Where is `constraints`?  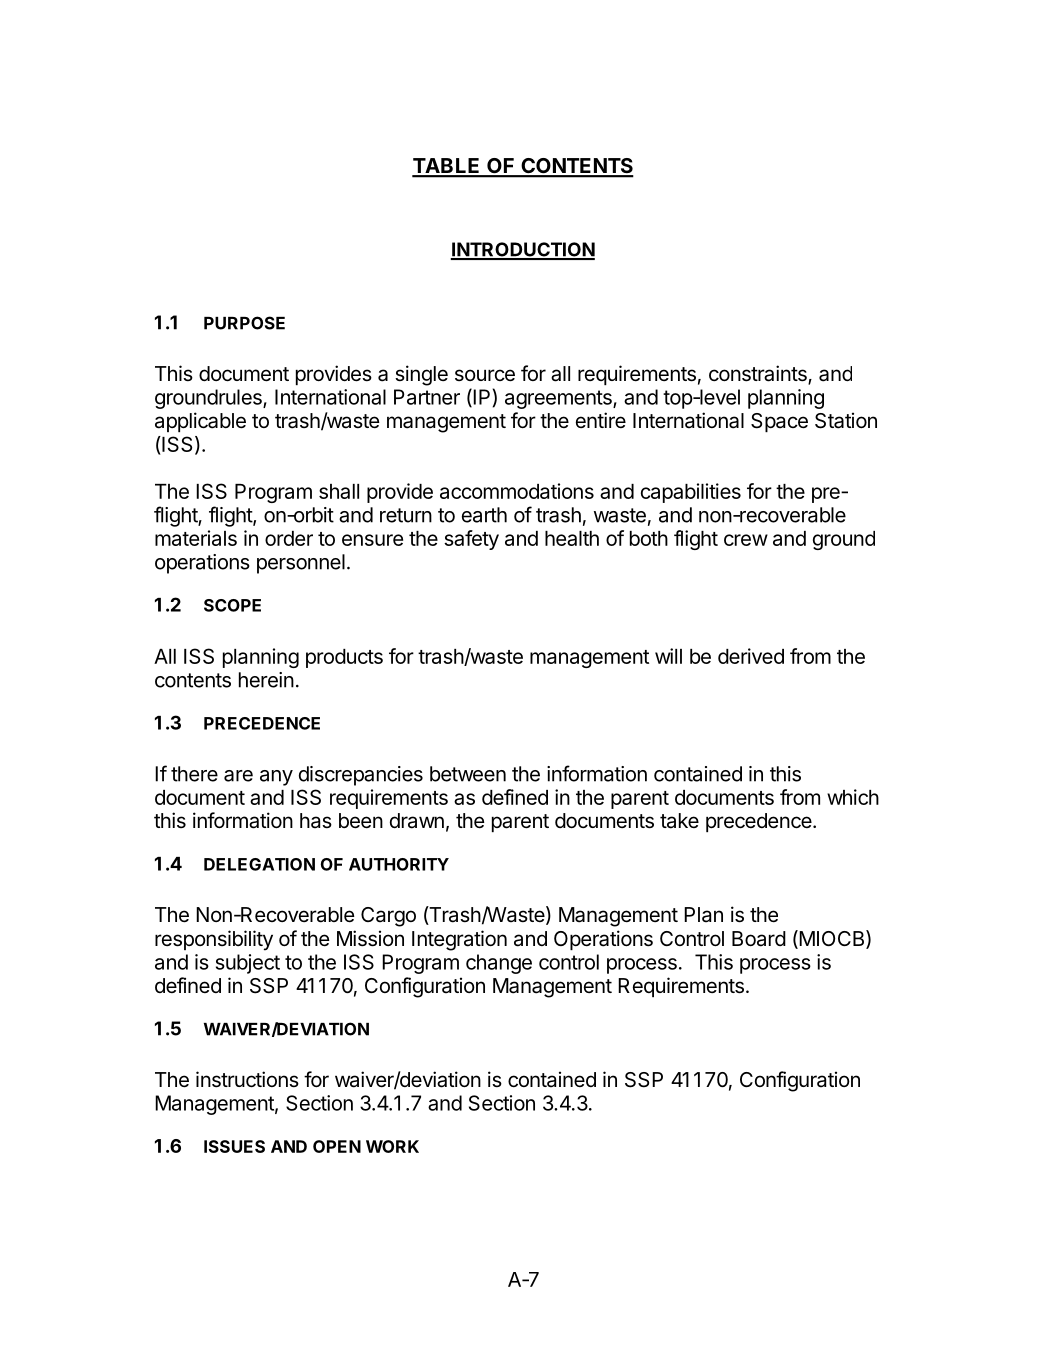 constraints is located at coordinates (759, 374).
